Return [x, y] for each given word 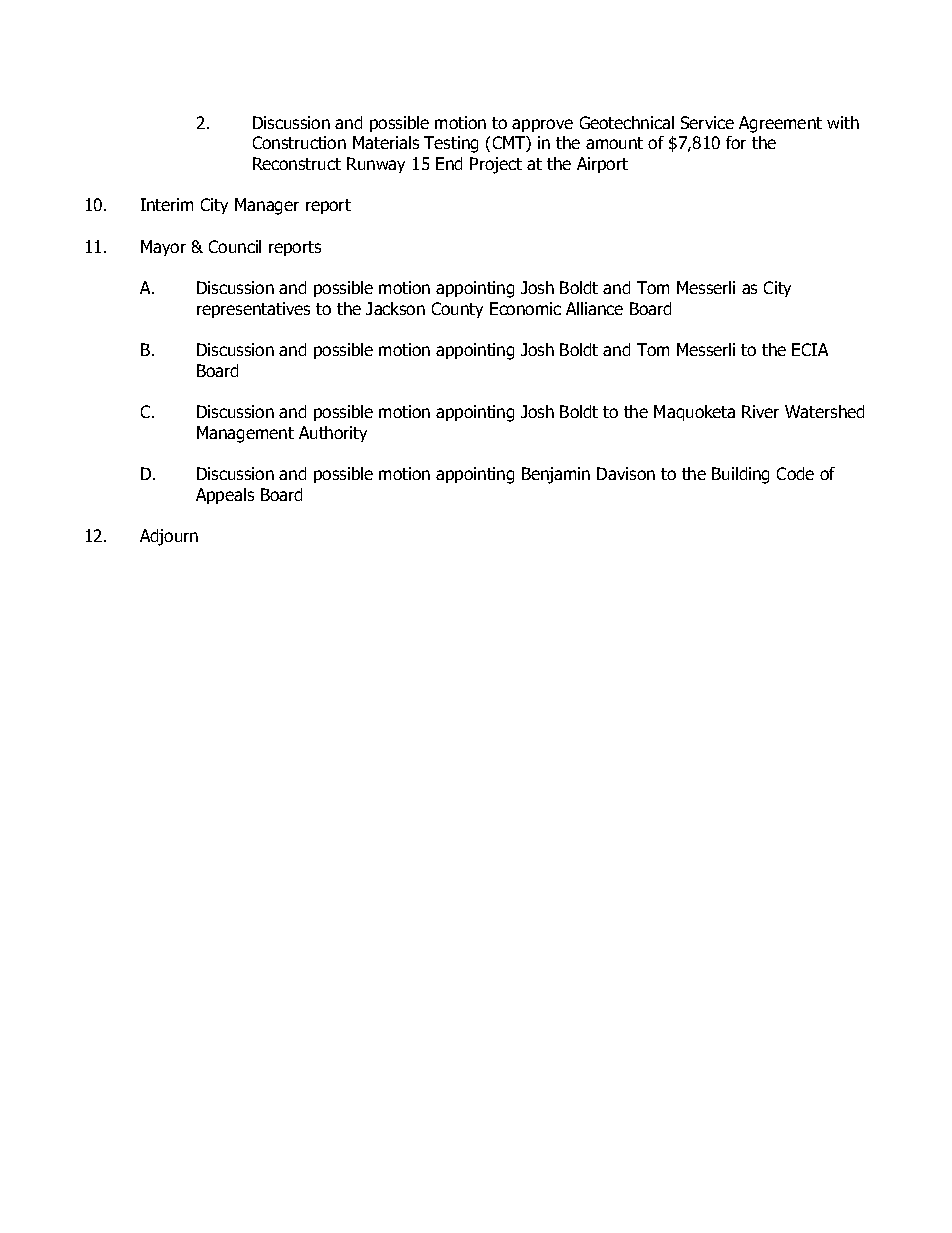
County [457, 310]
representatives [253, 310]
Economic [525, 308]
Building [740, 475]
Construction [299, 142]
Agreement [780, 124]
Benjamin [556, 475]
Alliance [594, 308]
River [760, 411]
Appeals [225, 496]
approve [542, 125]
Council [235, 246]
